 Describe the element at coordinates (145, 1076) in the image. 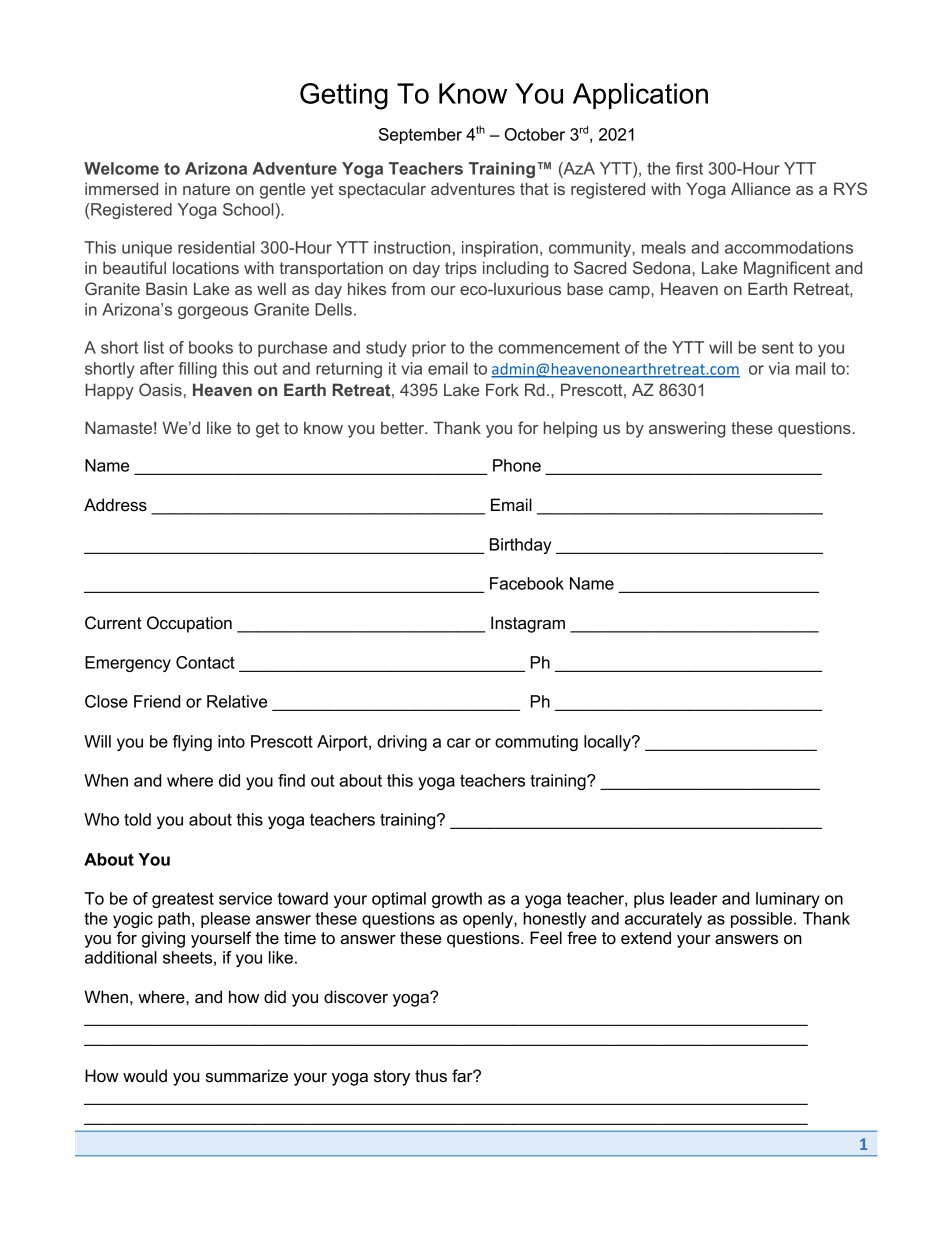

I see `would` at that location.
